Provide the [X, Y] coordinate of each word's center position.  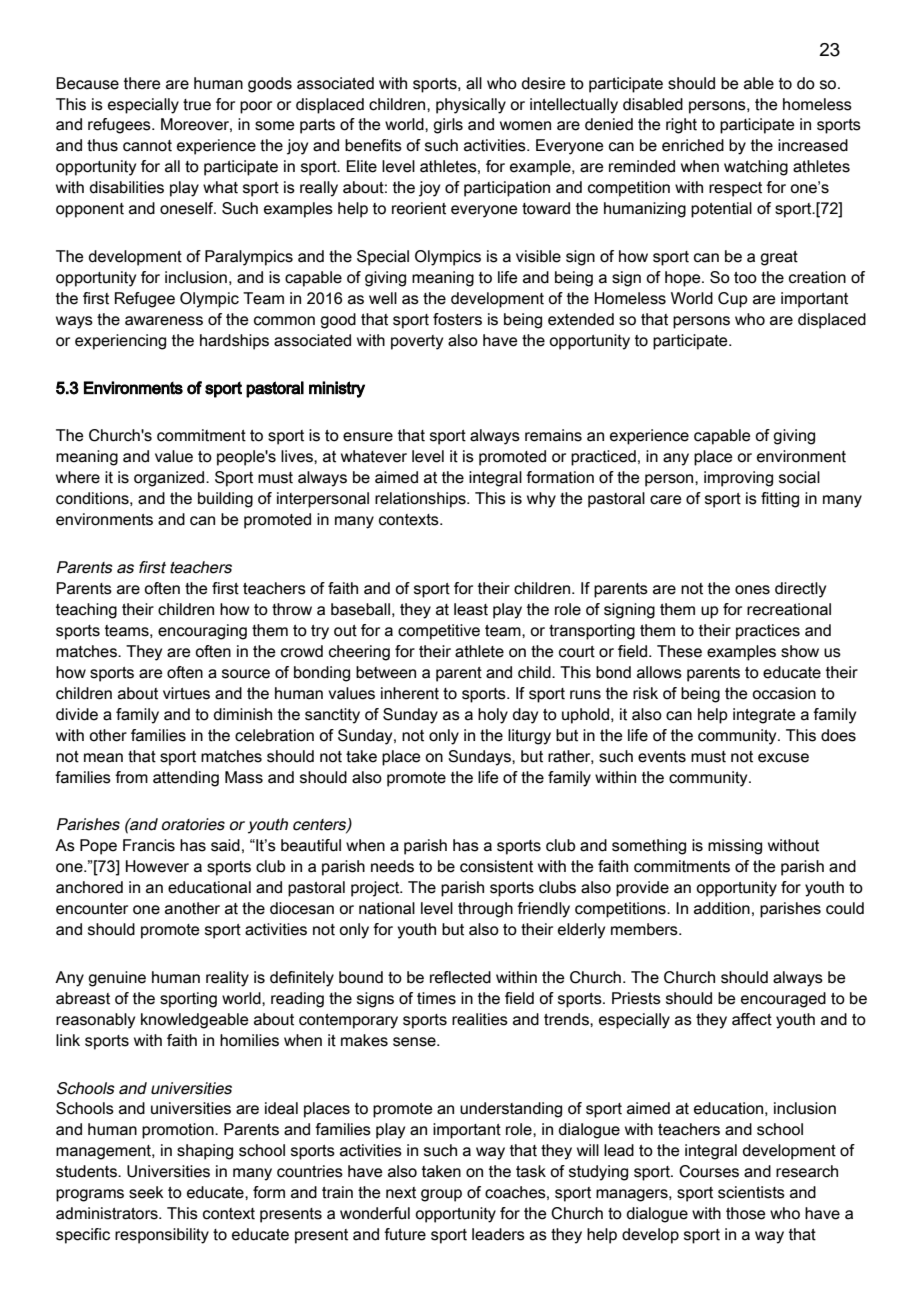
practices [768, 632]
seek [146, 1192]
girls [448, 126]
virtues [186, 693]
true [197, 105]
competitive [439, 632]
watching [756, 168]
